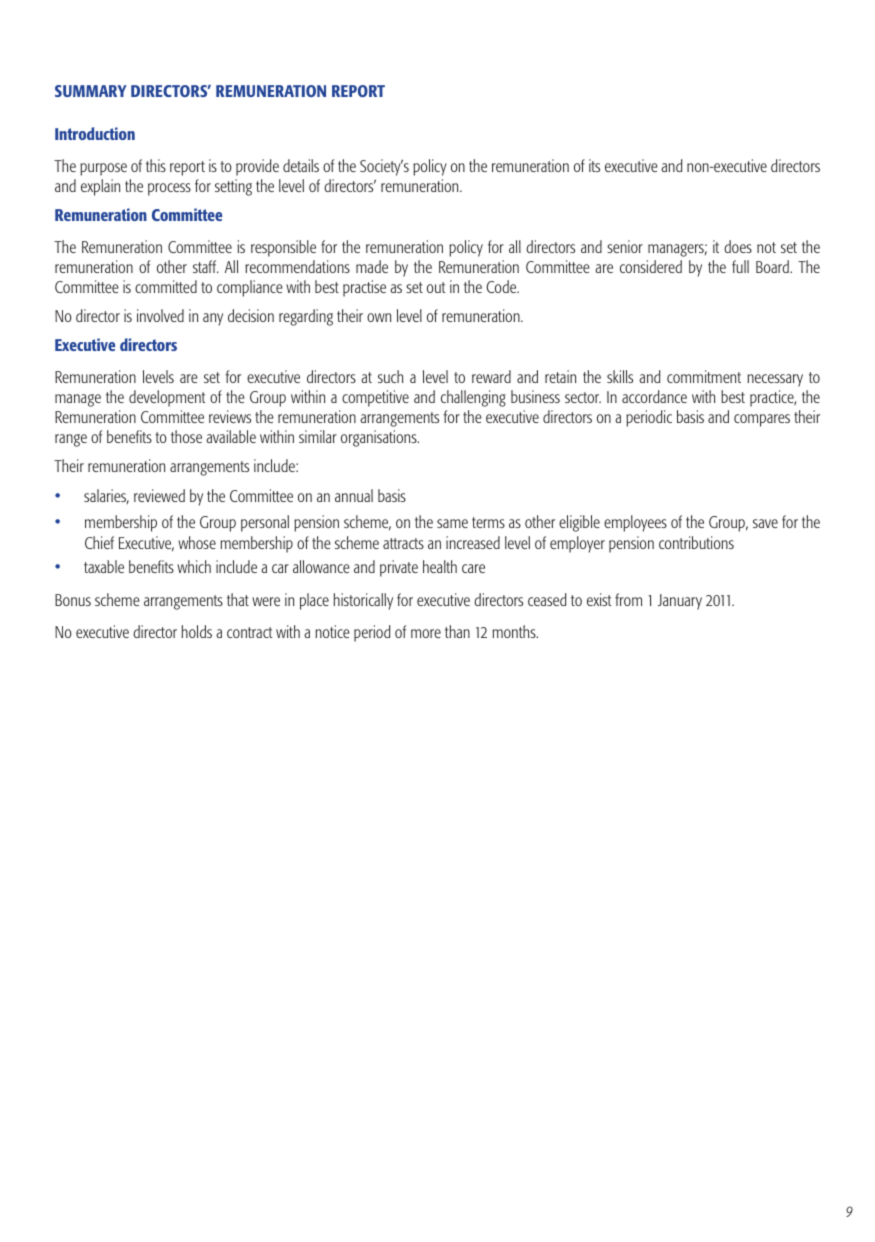 This screenshot has height=1242, width=875. What do you see at coordinates (159, 495) in the screenshot?
I see `reviewed` at bounding box center [159, 495].
